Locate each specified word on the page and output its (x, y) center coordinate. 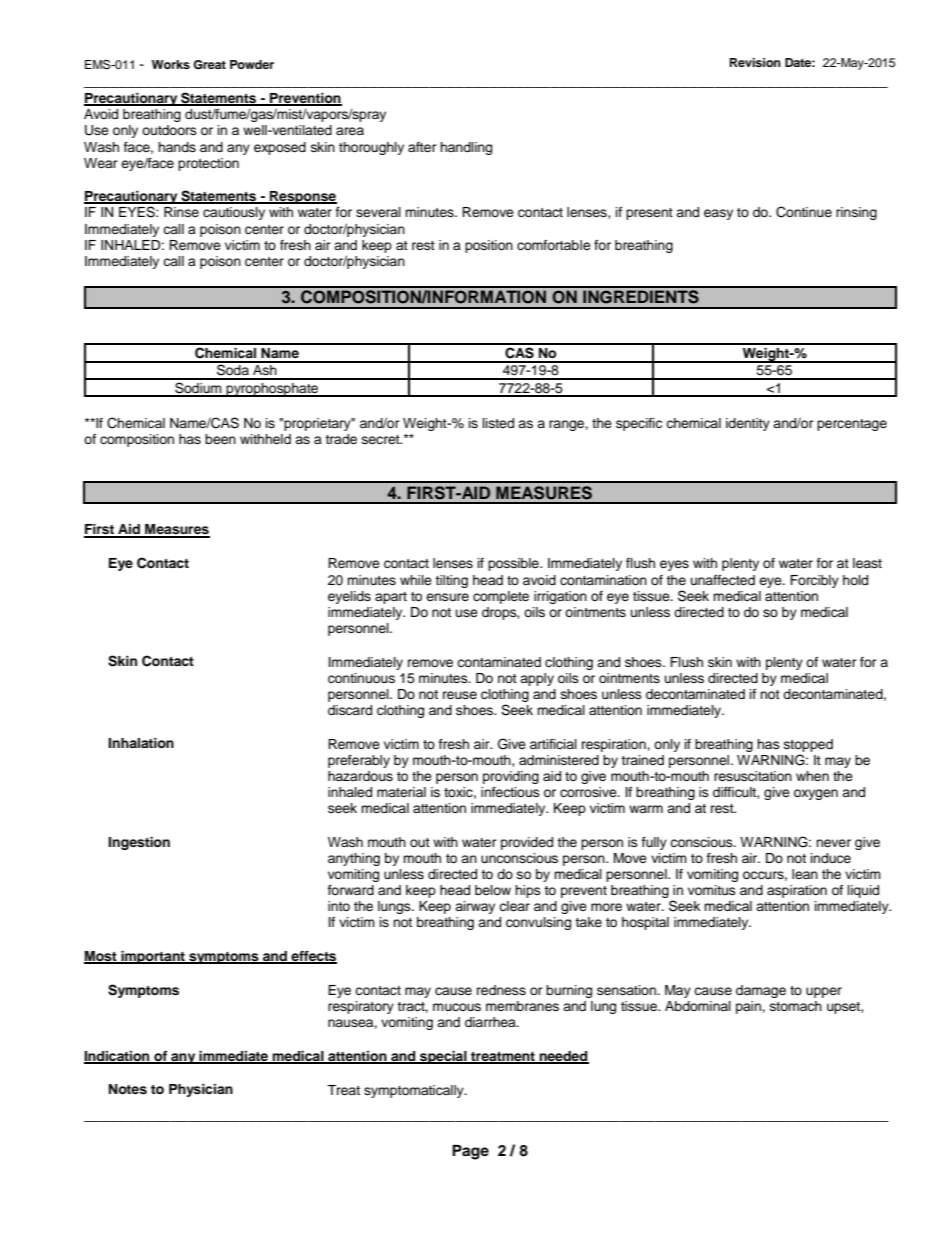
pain (749, 1007)
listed (498, 423)
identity (748, 424)
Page (470, 1152)
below (493, 890)
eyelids (349, 597)
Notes (128, 1089)
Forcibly (814, 581)
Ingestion (139, 843)
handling (466, 148)
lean (805, 874)
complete (501, 597)
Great (209, 65)
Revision (755, 62)
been (220, 439)
